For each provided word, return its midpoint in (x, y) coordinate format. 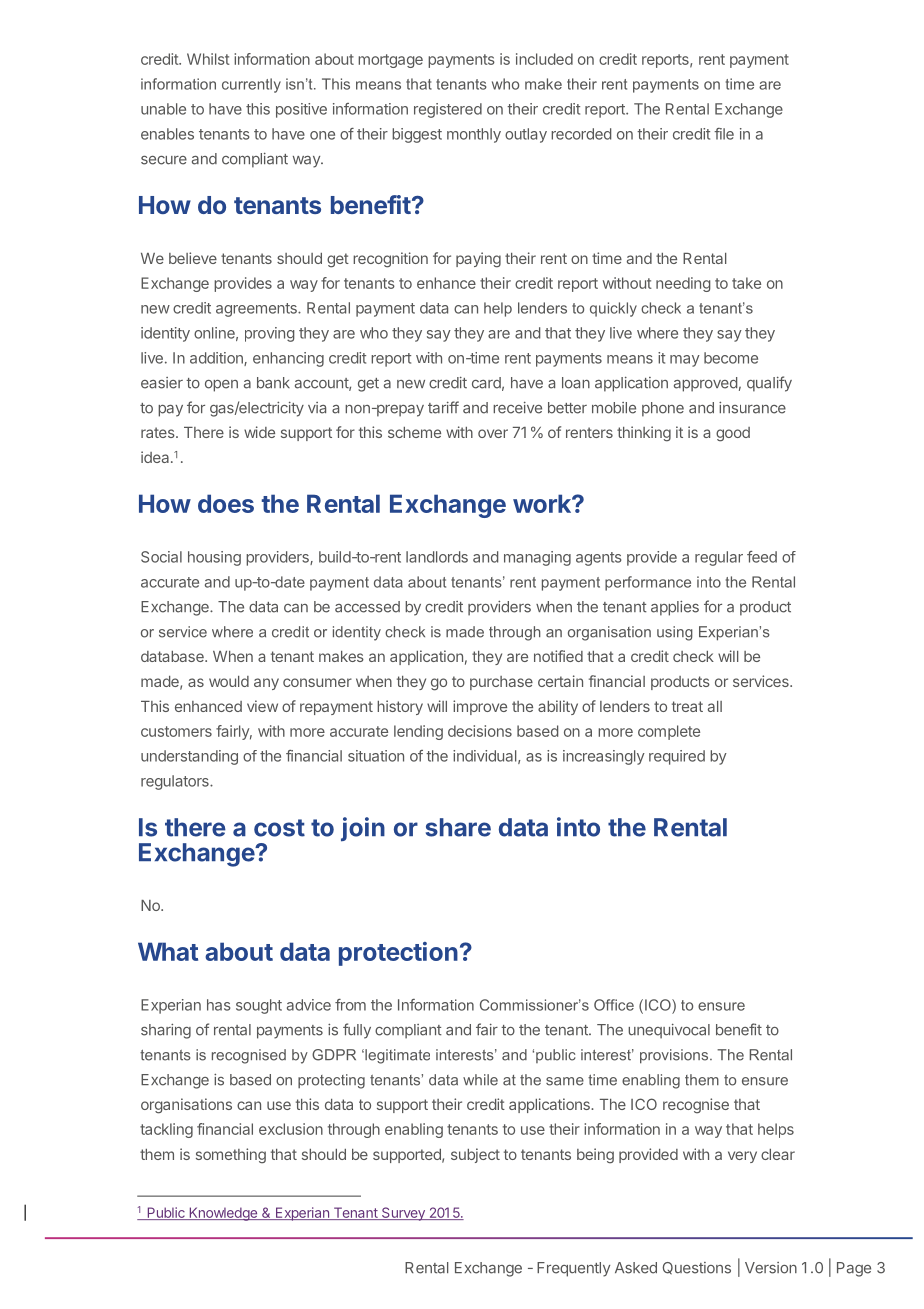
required (677, 757)
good (733, 434)
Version (771, 1268)
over (493, 433)
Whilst (208, 59)
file (724, 134)
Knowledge (223, 1214)
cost (279, 828)
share (458, 827)
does (226, 503)
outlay (526, 135)
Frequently (573, 1269)
